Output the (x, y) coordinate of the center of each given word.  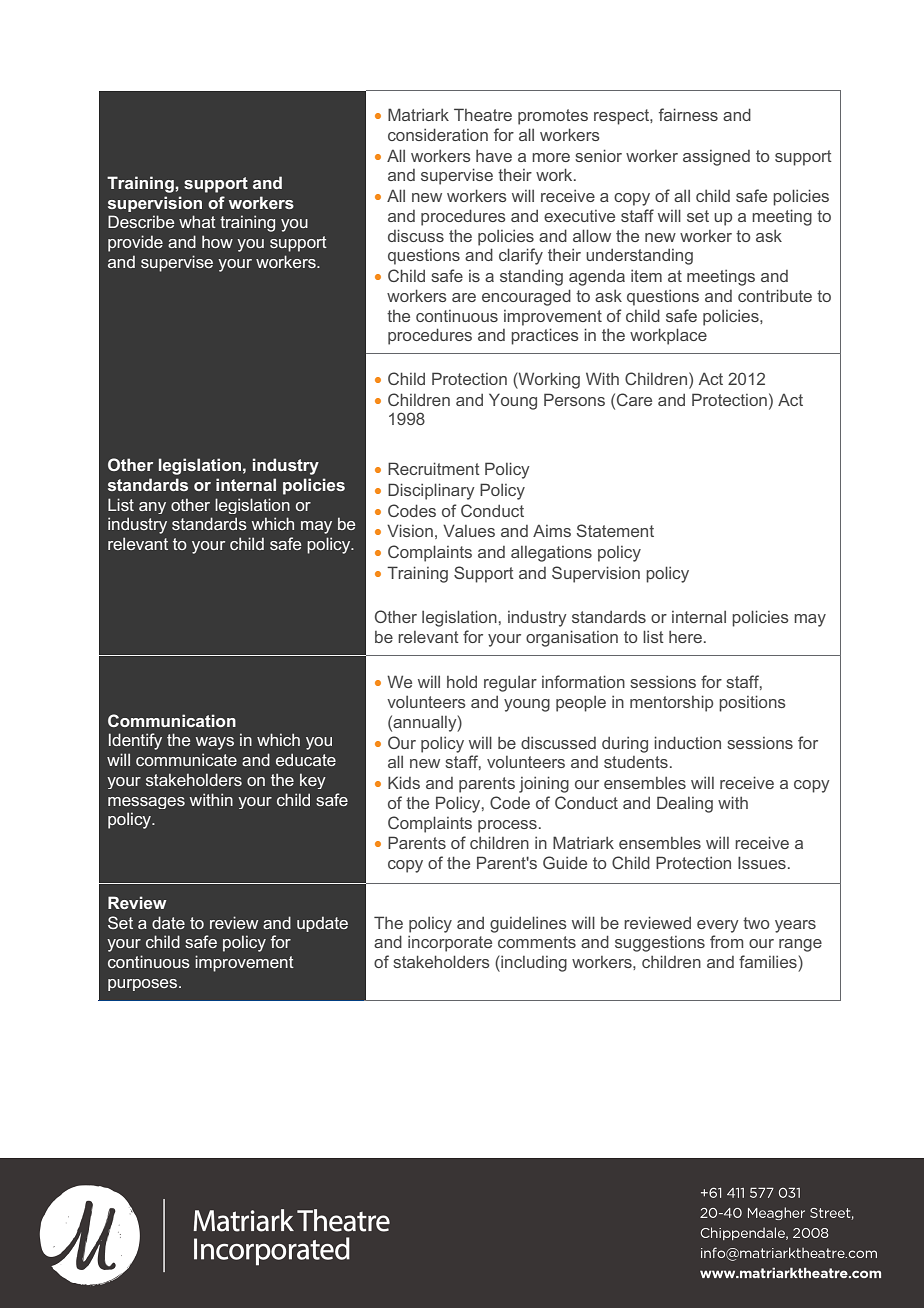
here (685, 637)
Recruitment (434, 468)
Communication (172, 720)
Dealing (685, 804)
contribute (775, 295)
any (152, 508)
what (197, 221)
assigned (716, 158)
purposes (144, 985)
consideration (438, 134)
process (507, 826)
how (217, 241)
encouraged (526, 297)
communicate (186, 759)
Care (634, 399)
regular (510, 684)
